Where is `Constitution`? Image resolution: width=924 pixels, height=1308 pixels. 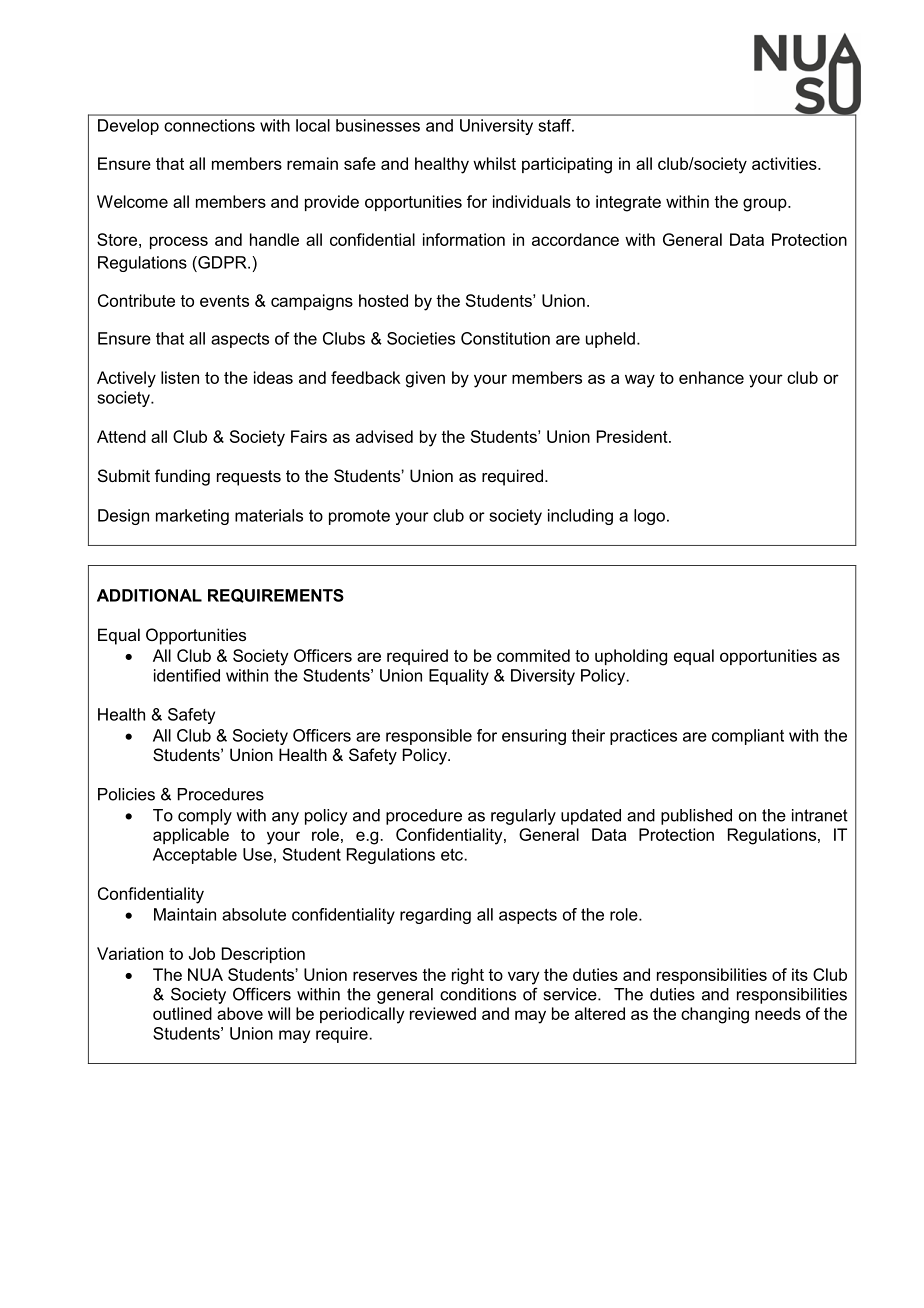
Constitution is located at coordinates (505, 338).
